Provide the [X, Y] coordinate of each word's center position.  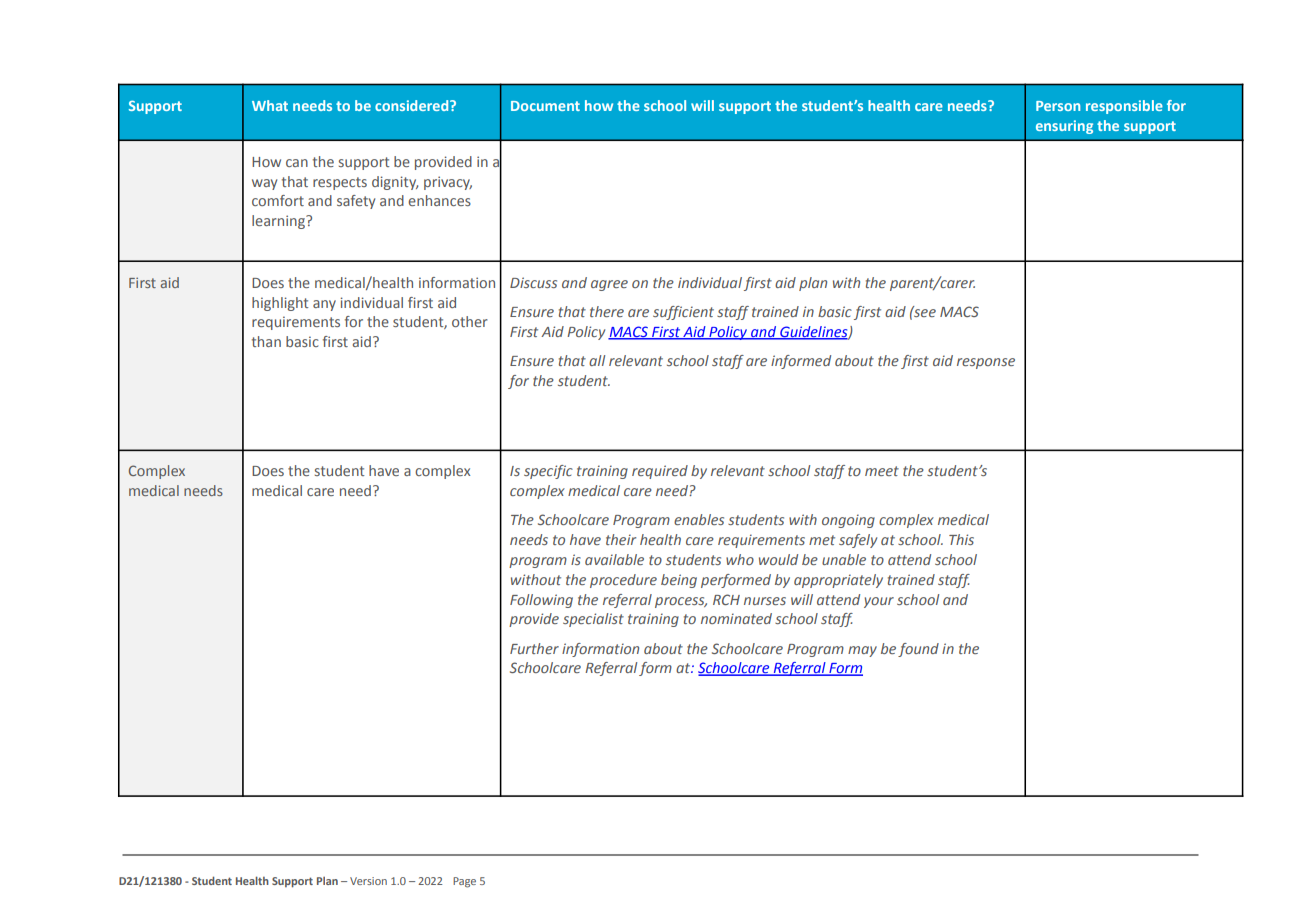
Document [545, 106]
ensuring [1064, 127]
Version [368, 881]
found [918, 650]
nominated [736, 618]
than [266, 341]
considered [413, 105]
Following [541, 601]
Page [464, 882]
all [597, 360]
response [986, 363]
